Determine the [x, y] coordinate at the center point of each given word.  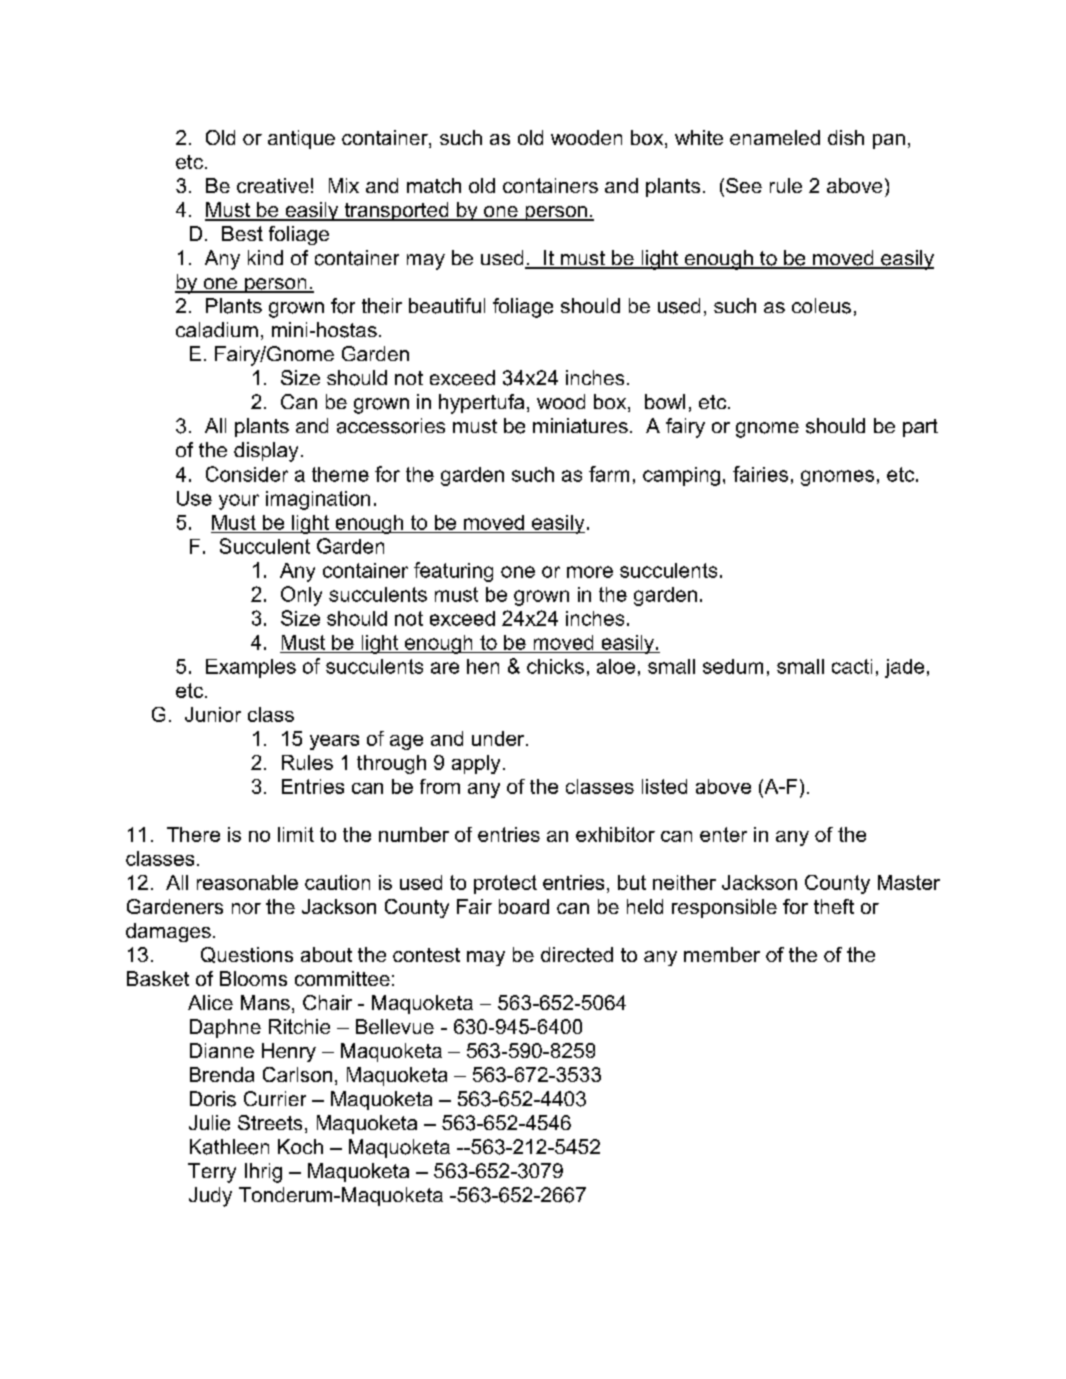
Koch [300, 1146]
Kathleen [229, 1147]
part [920, 428]
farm [609, 474]
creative [273, 185]
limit [296, 834]
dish [846, 137]
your [239, 502]
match [434, 185]
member [722, 954]
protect [505, 884]
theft [834, 906]
